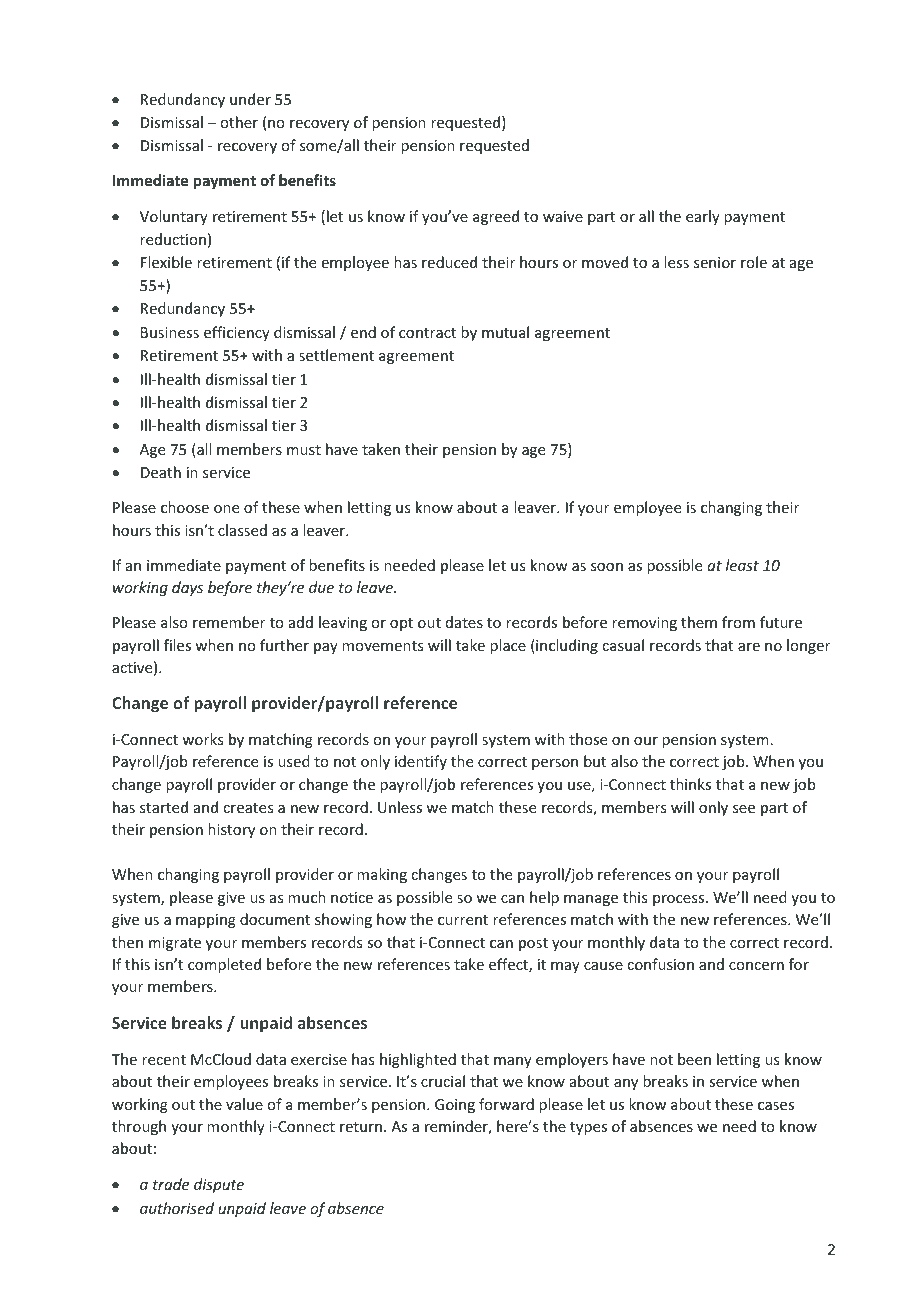  Describe the element at coordinates (206, 921) in the screenshot. I see `mapping` at that location.
